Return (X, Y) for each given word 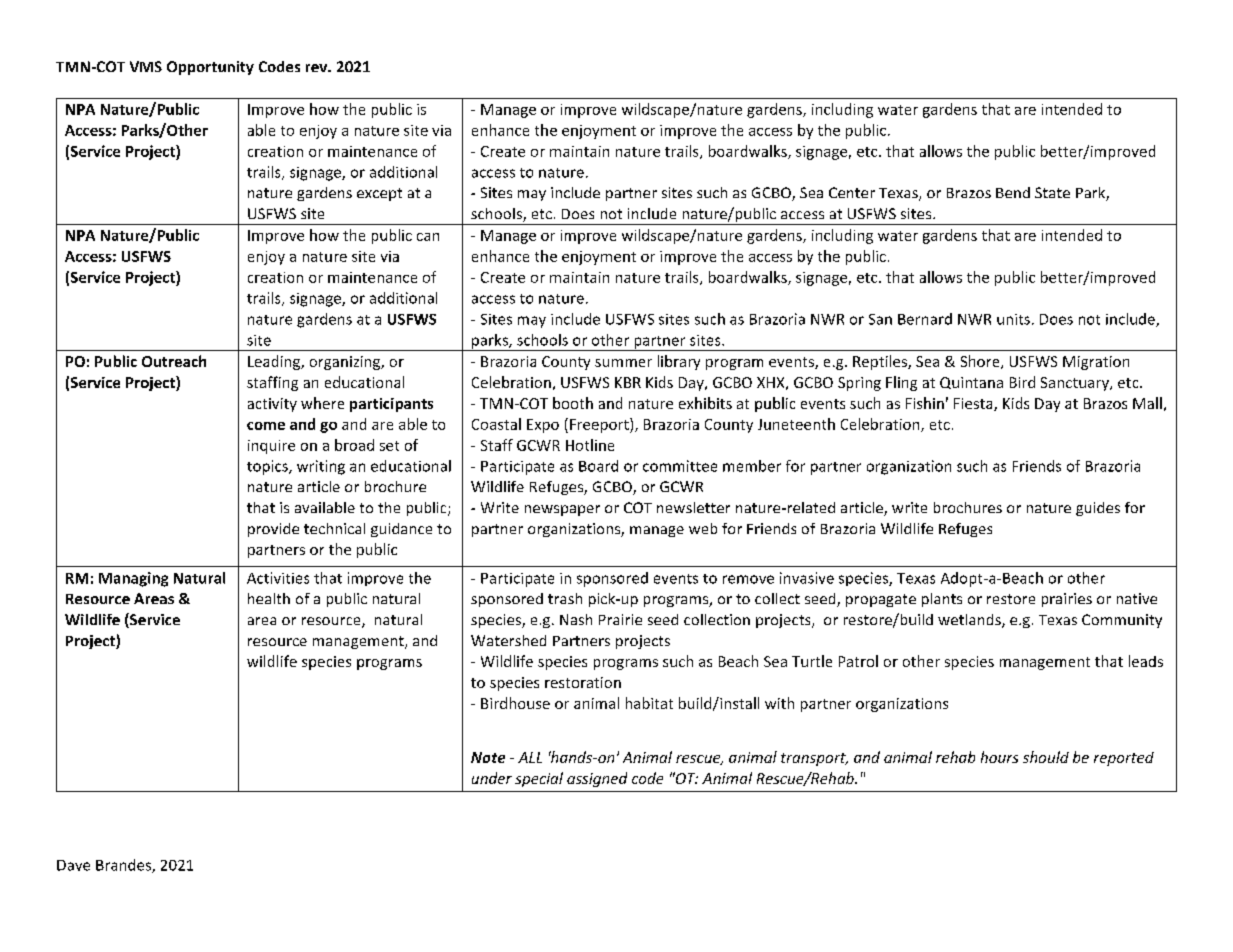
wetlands (970, 621)
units (1013, 319)
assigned (597, 779)
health (269, 598)
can (428, 237)
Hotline (590, 445)
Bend (1013, 192)
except (379, 194)
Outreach (174, 361)
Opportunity (210, 68)
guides (1098, 509)
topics (268, 467)
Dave (73, 865)
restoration (583, 682)
